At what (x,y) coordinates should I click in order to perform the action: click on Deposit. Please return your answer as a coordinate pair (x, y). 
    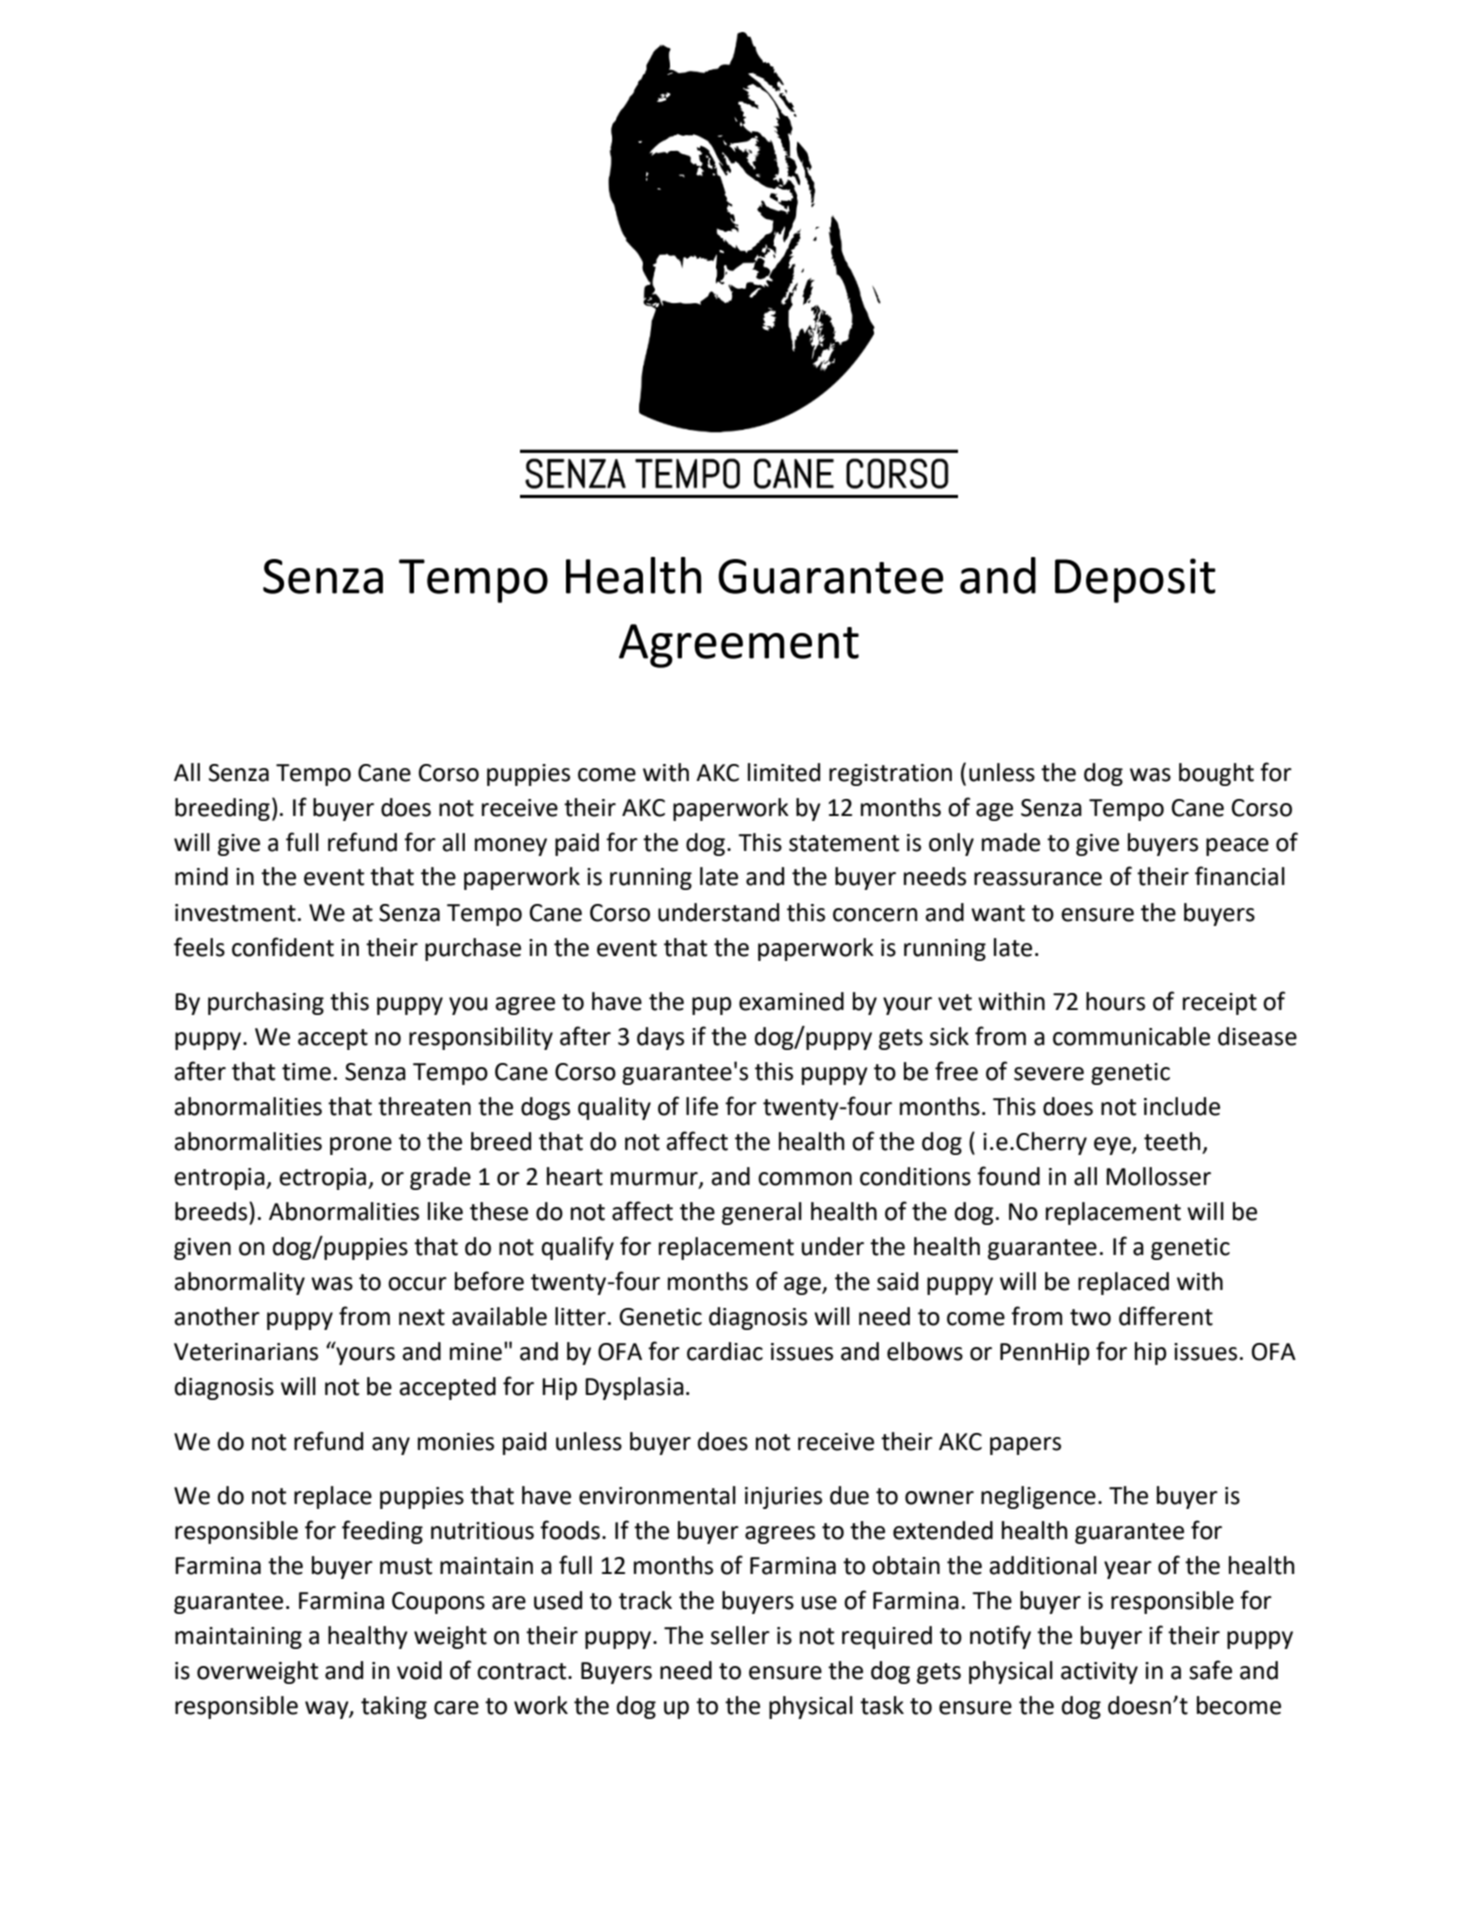
    Looking at the image, I should click on (1135, 580).
